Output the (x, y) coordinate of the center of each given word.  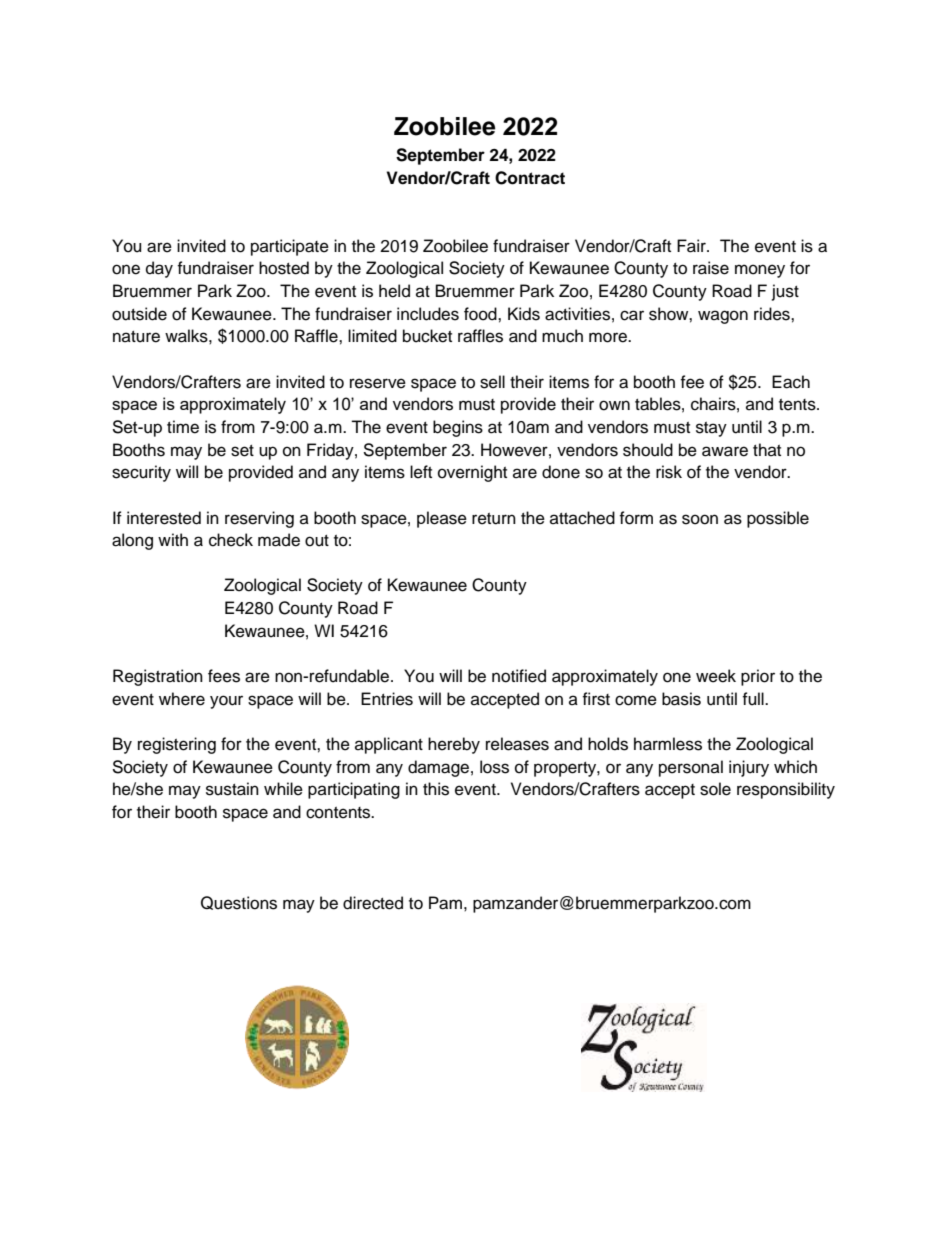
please (442, 519)
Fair (692, 246)
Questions (239, 903)
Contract (530, 178)
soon (700, 519)
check (231, 540)
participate (290, 247)
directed (373, 903)
